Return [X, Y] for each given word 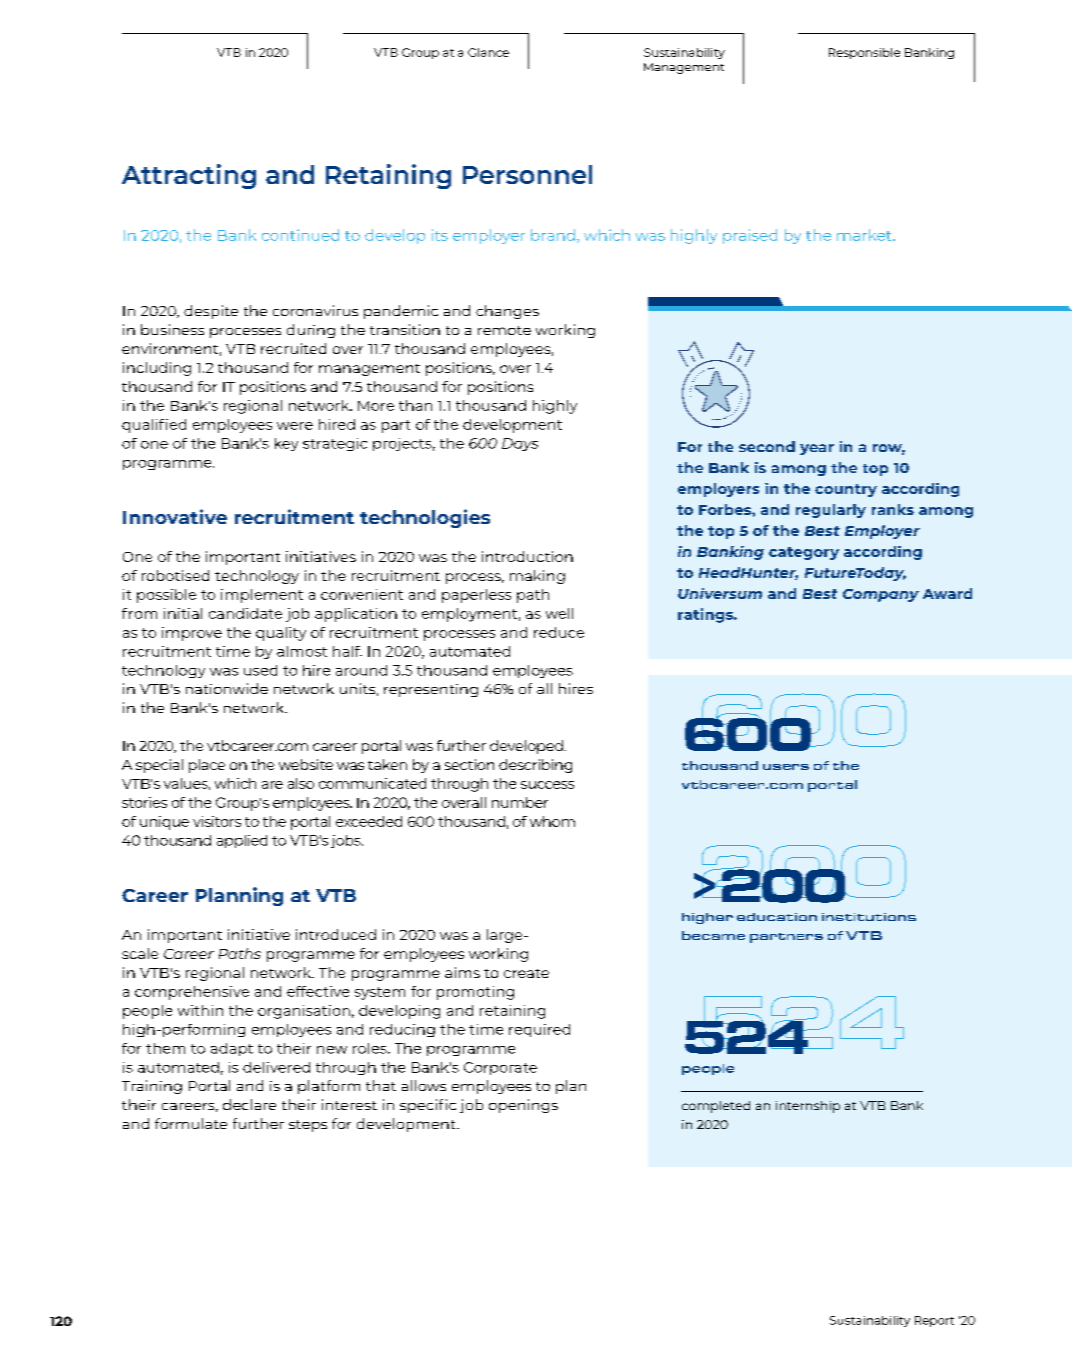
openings [523, 1106]
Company [881, 595]
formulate [191, 1123]
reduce [559, 632]
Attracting [189, 176]
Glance [488, 52]
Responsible [864, 53]
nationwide [227, 688]
